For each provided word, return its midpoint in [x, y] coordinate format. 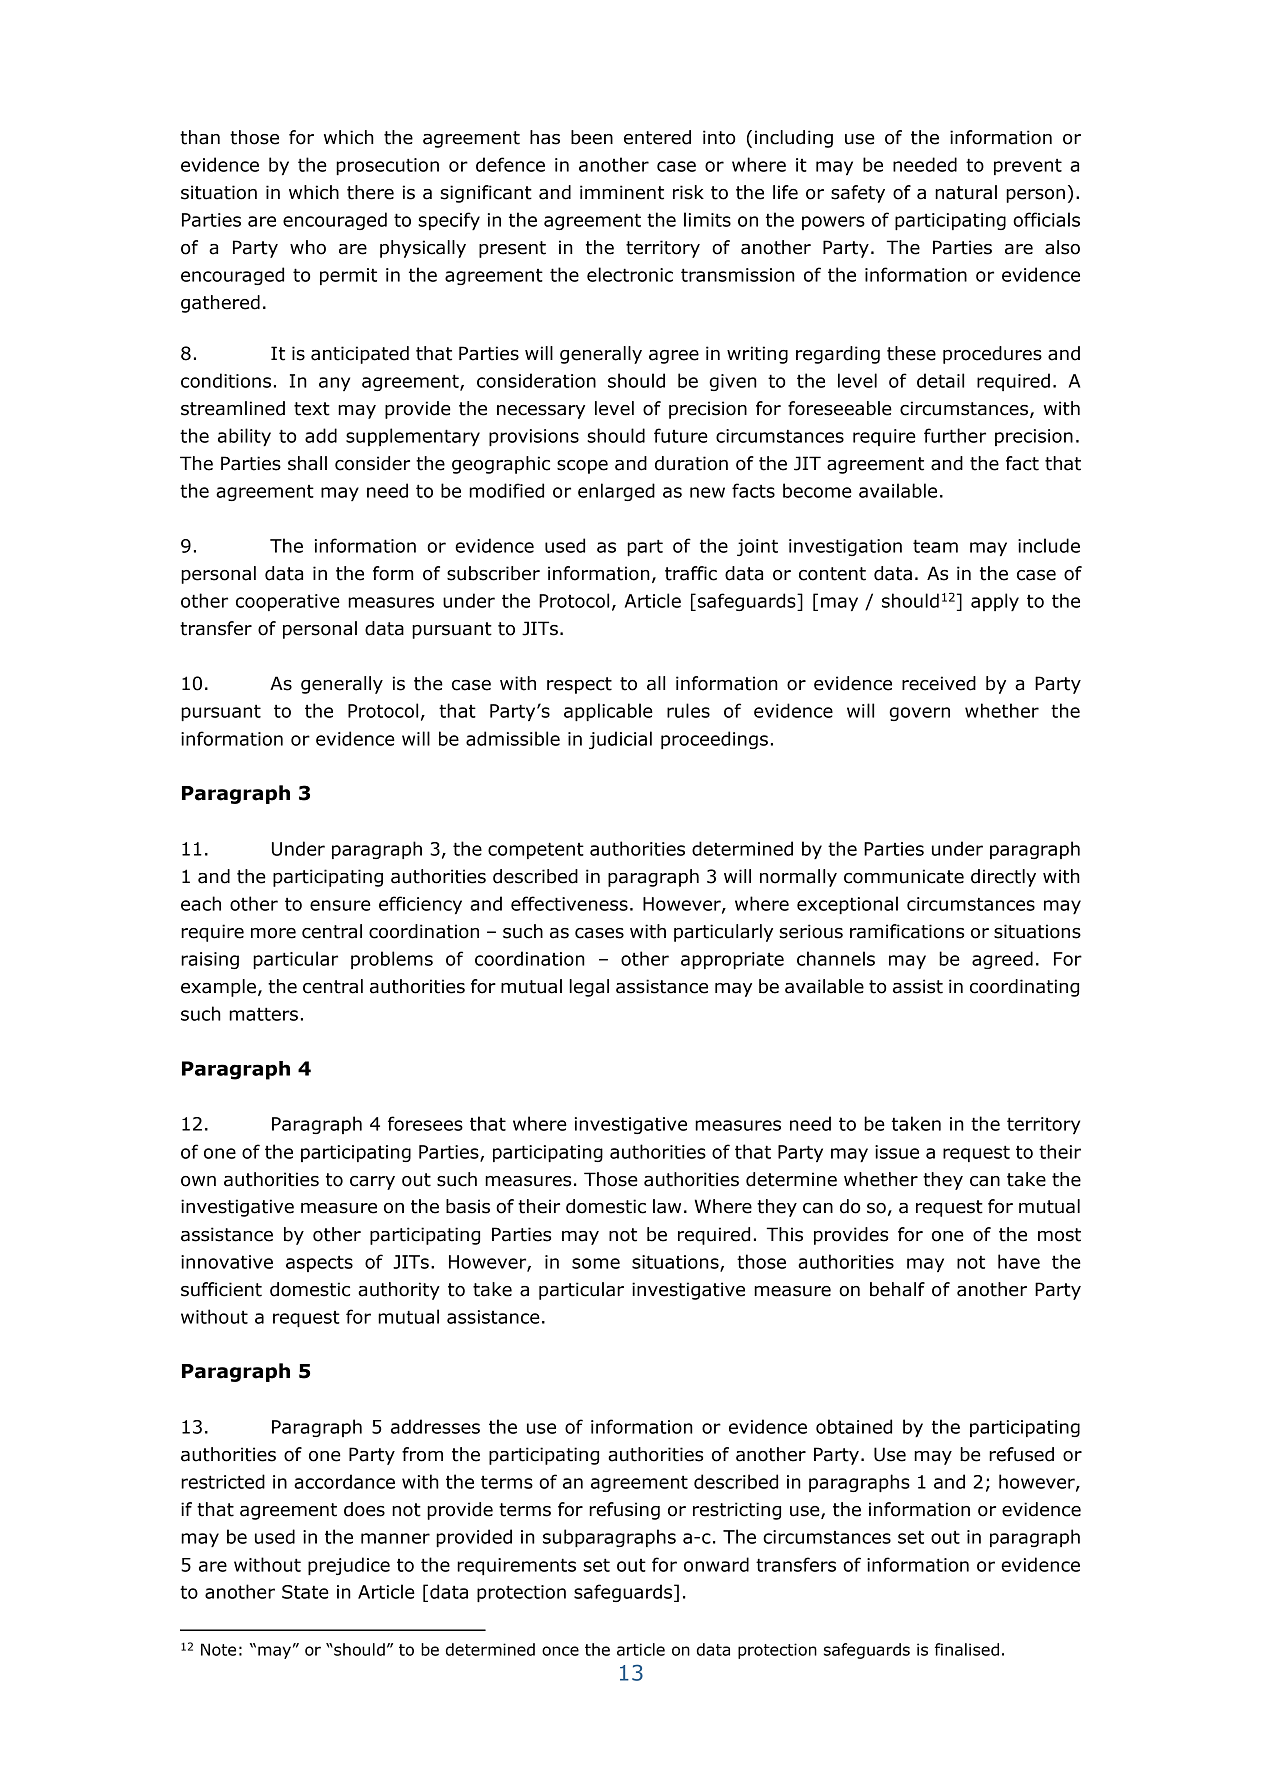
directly [1003, 878]
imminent [622, 192]
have [1019, 1261]
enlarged [616, 492]
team [935, 546]
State [305, 1592]
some [596, 1263]
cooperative [288, 602]
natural [966, 192]
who [308, 247]
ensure [340, 905]
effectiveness [569, 903]
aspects [319, 1263]
